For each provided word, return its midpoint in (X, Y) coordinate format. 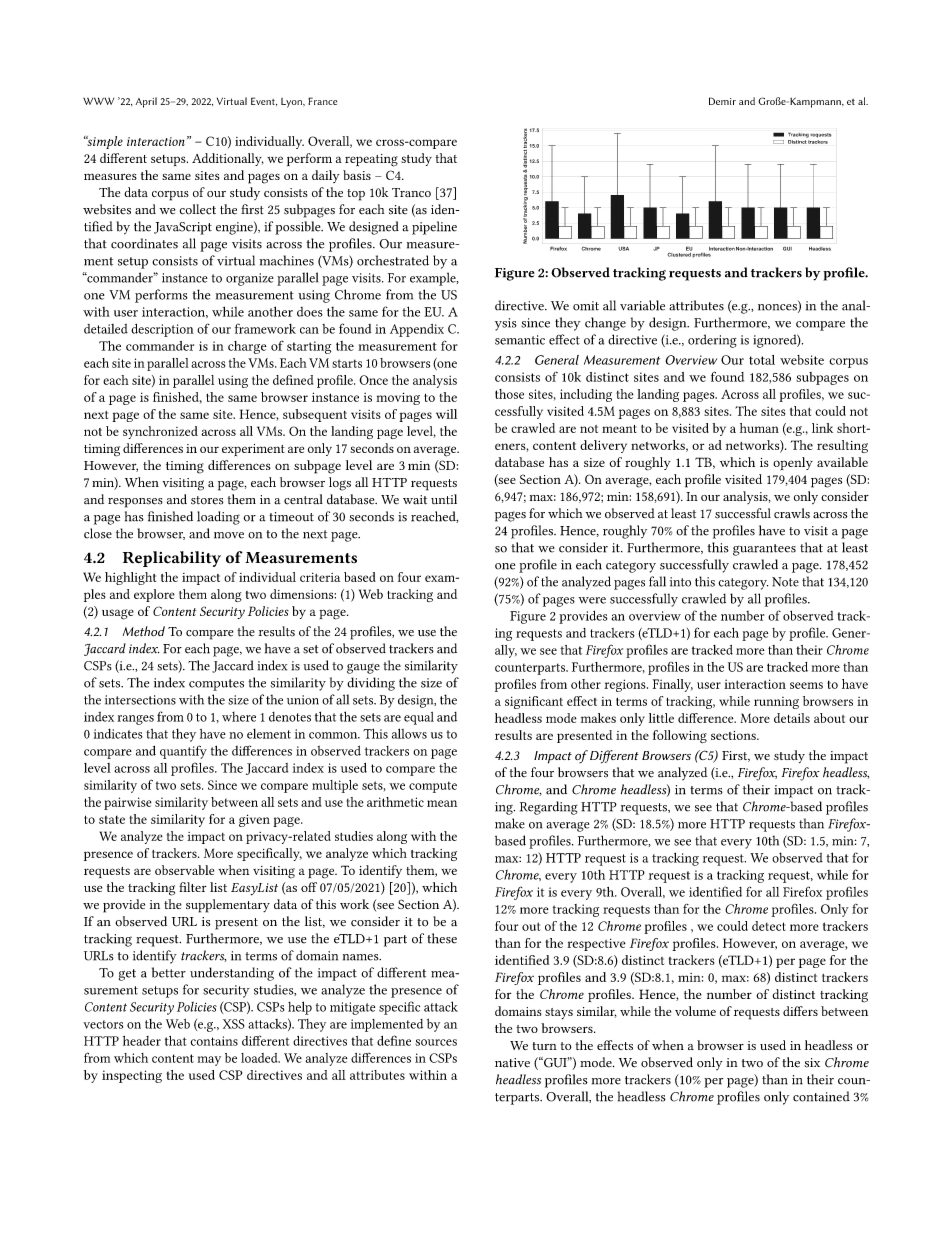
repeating (371, 160)
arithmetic (395, 802)
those (509, 394)
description (162, 330)
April (146, 102)
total (762, 360)
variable (642, 305)
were (592, 600)
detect (768, 926)
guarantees (764, 550)
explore (154, 595)
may (209, 1061)
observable (184, 870)
